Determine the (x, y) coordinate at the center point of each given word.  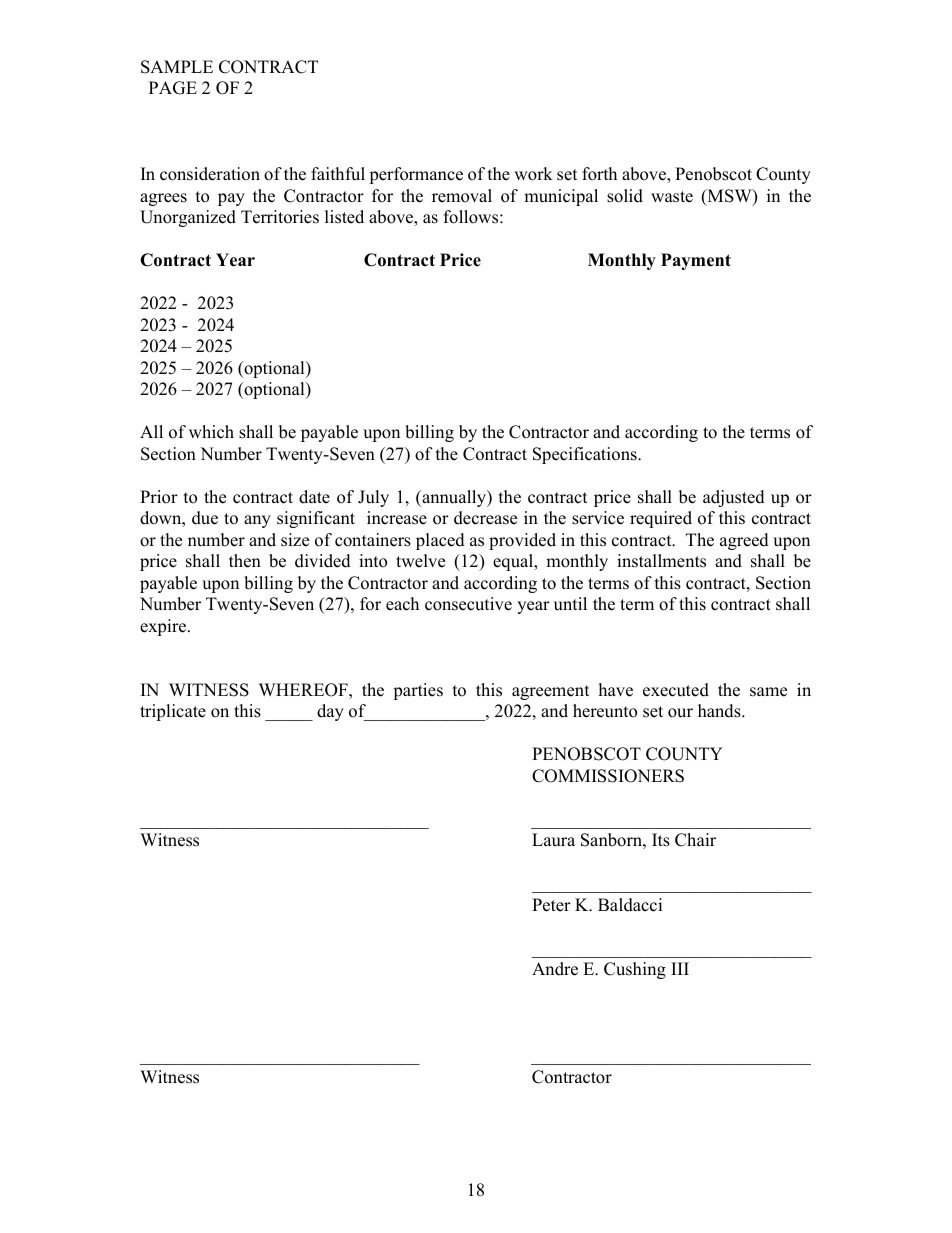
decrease (485, 518)
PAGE (173, 88)
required (661, 519)
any (257, 521)
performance (416, 175)
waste (672, 197)
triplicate (173, 712)
